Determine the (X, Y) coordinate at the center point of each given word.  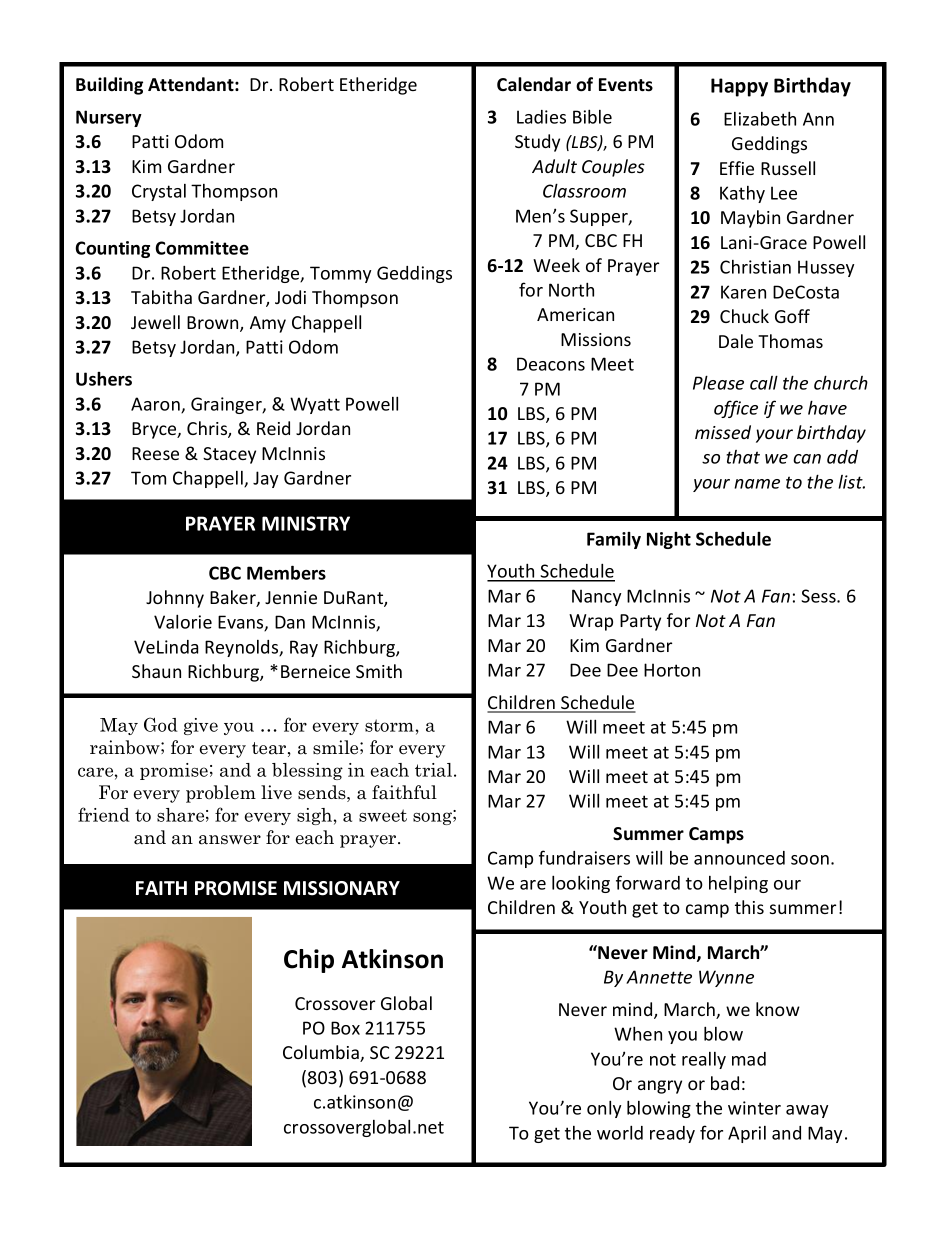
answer (230, 840)
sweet (383, 815)
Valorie (183, 621)
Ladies (541, 117)
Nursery (109, 118)
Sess (819, 596)
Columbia (322, 1053)
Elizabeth (760, 118)
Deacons (551, 364)
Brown (214, 324)
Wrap (591, 622)
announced (739, 858)
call (764, 382)
